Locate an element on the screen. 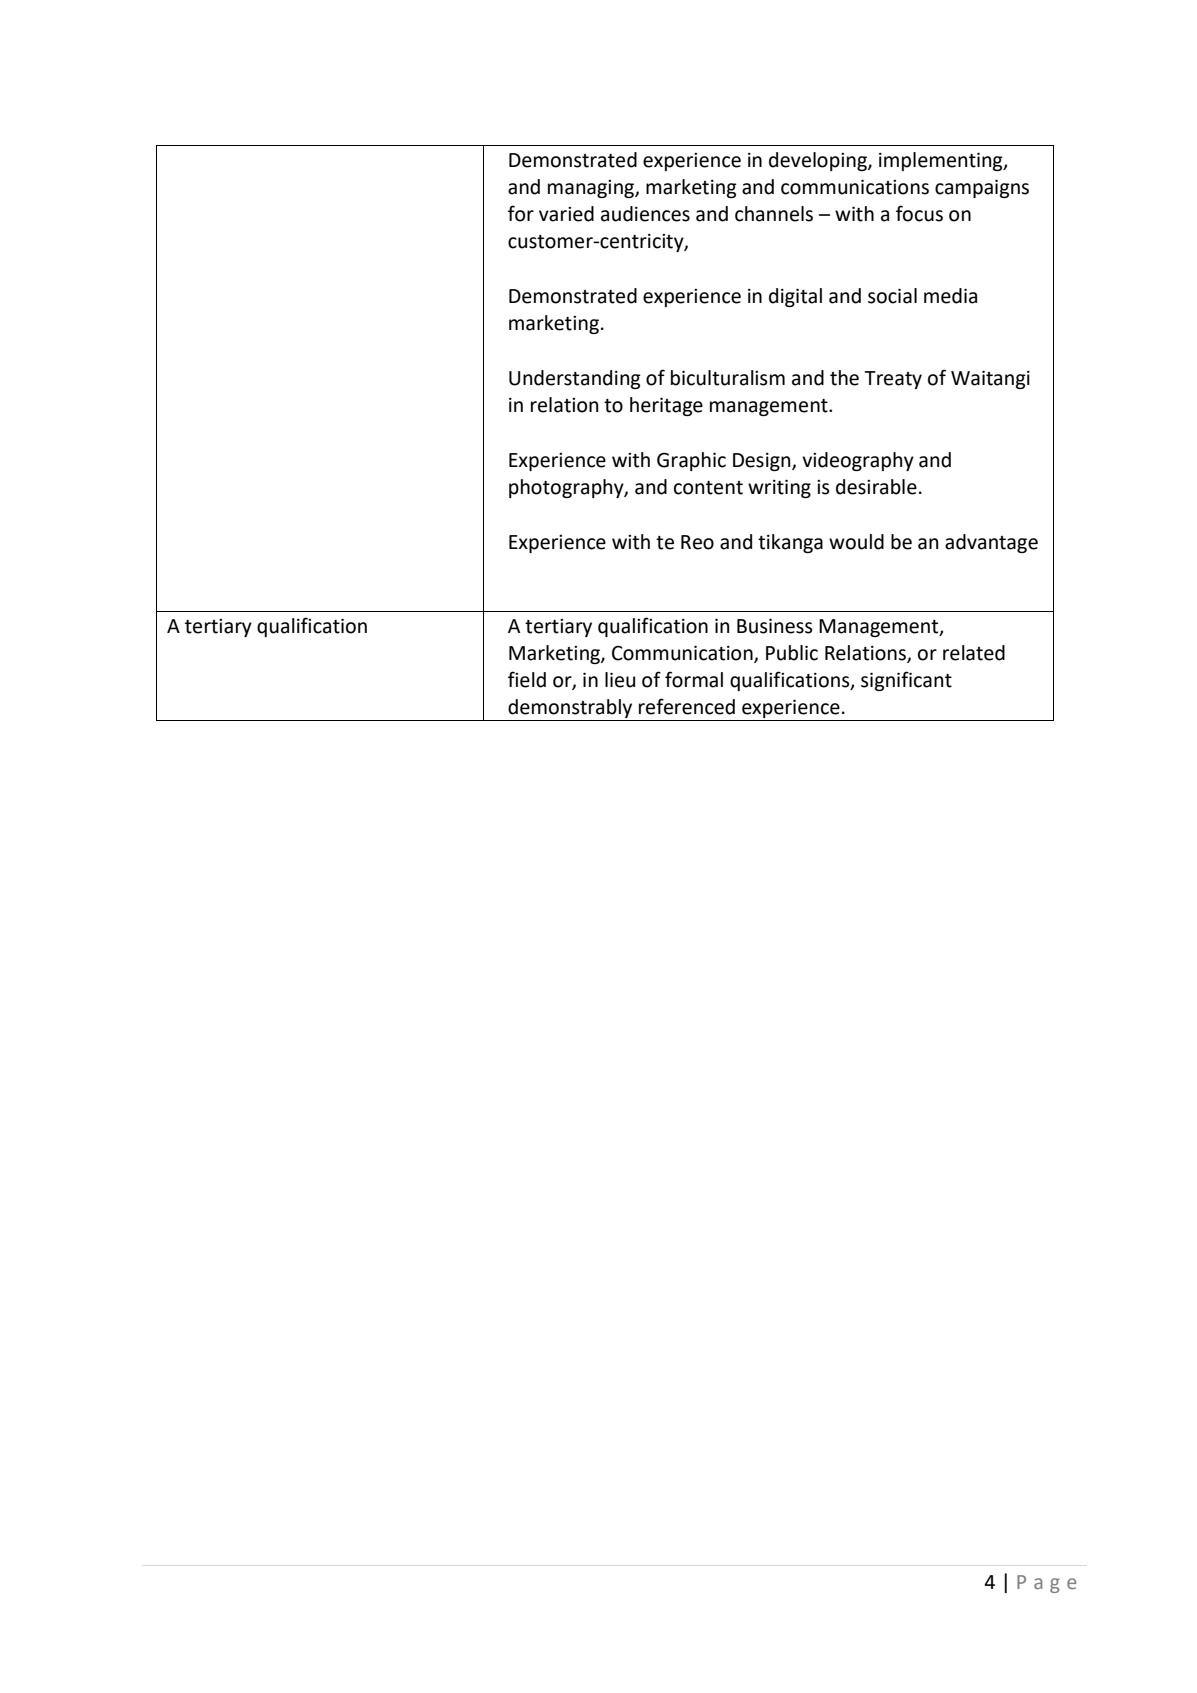 Image resolution: width=1197 pixels, height=1693 pixels. campaigns is located at coordinates (982, 188).
